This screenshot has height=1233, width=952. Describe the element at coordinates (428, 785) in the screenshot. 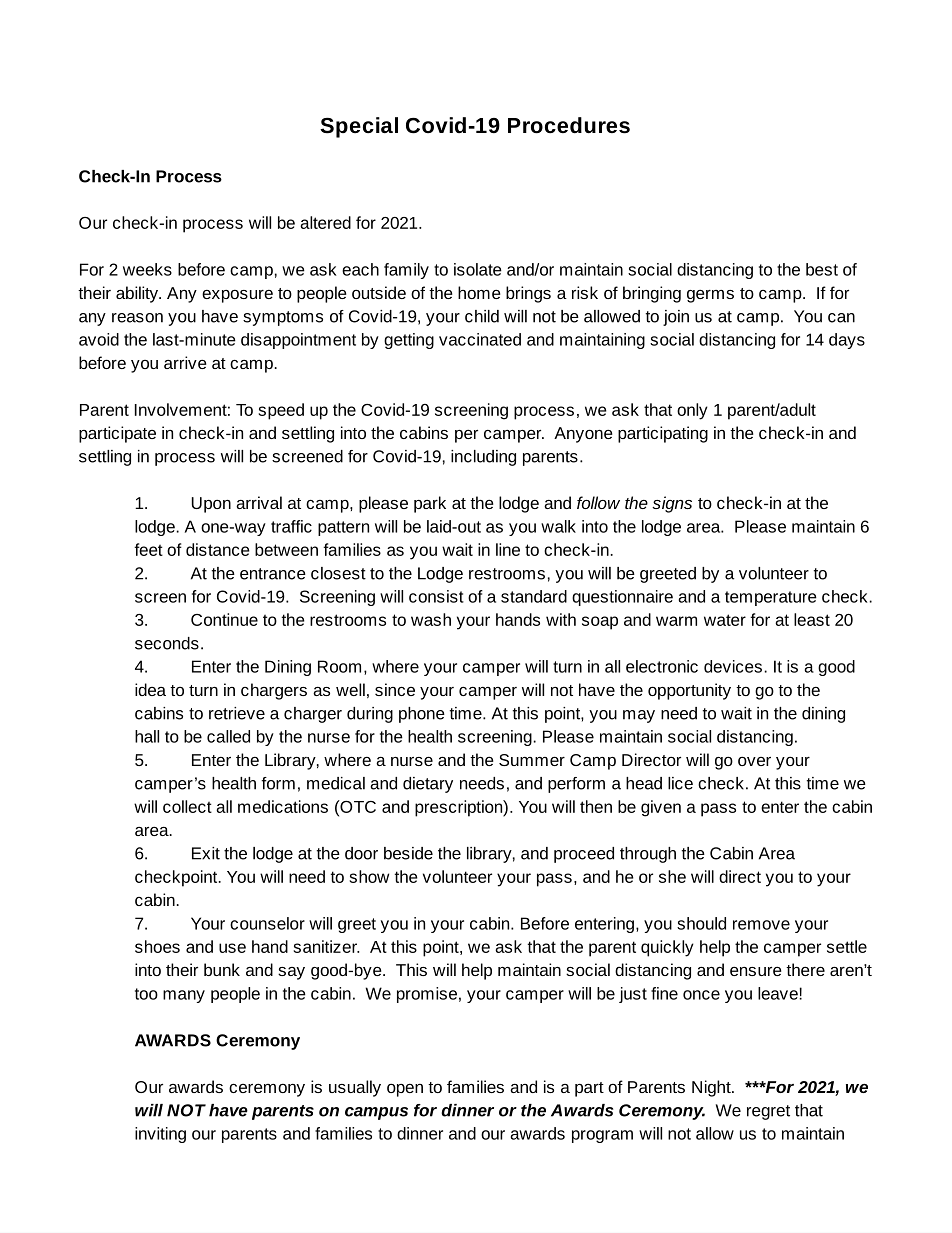

I see `dietary` at that location.
